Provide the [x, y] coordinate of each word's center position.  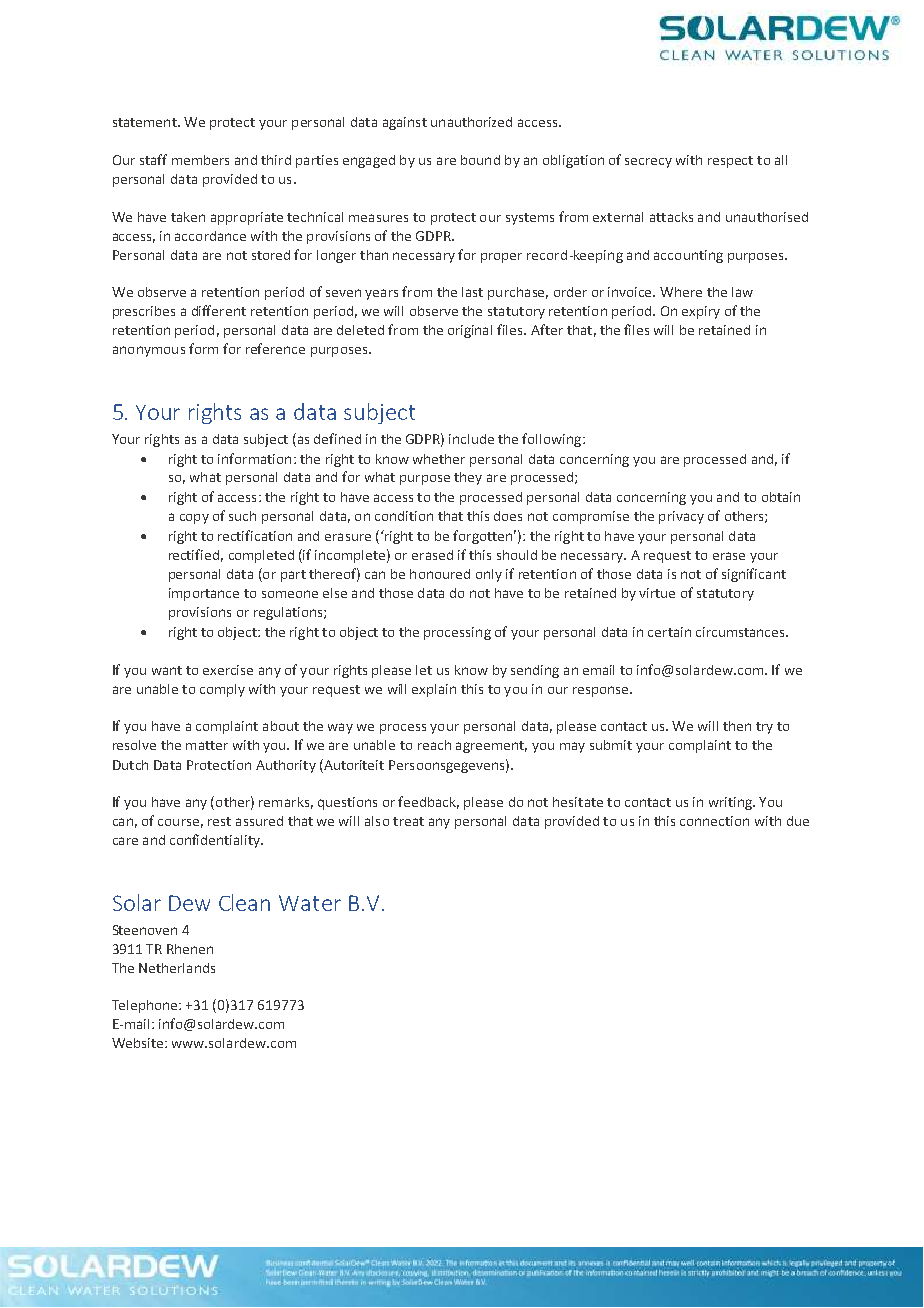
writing [731, 803]
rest [219, 821]
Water [310, 903]
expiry [701, 312]
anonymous [149, 351]
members [200, 160]
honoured [440, 574]
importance [204, 594]
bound [480, 160]
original [470, 331]
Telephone [146, 1006]
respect [730, 162]
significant [754, 575]
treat [408, 821]
